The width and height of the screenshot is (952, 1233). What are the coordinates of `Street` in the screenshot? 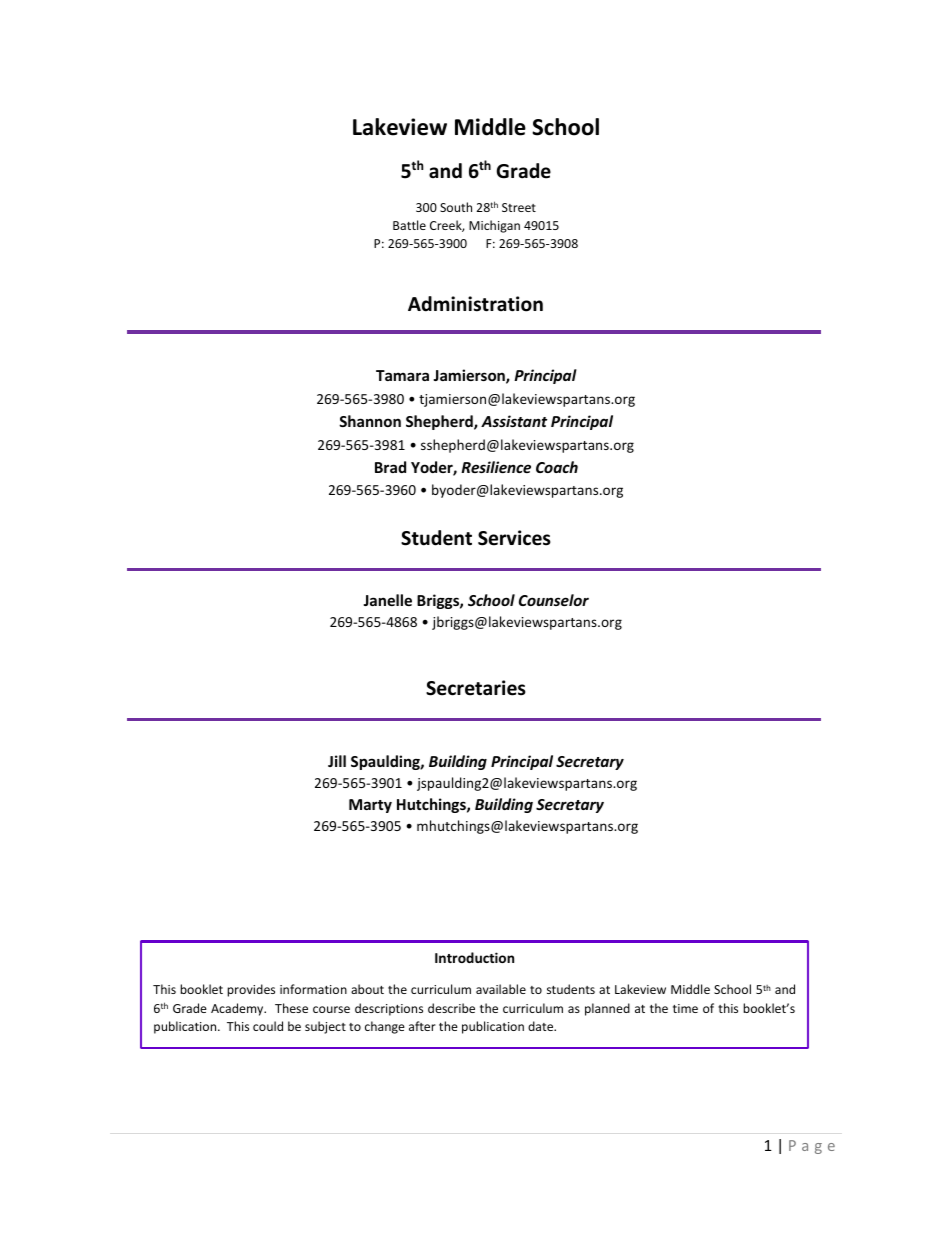 It's located at (519, 207).
